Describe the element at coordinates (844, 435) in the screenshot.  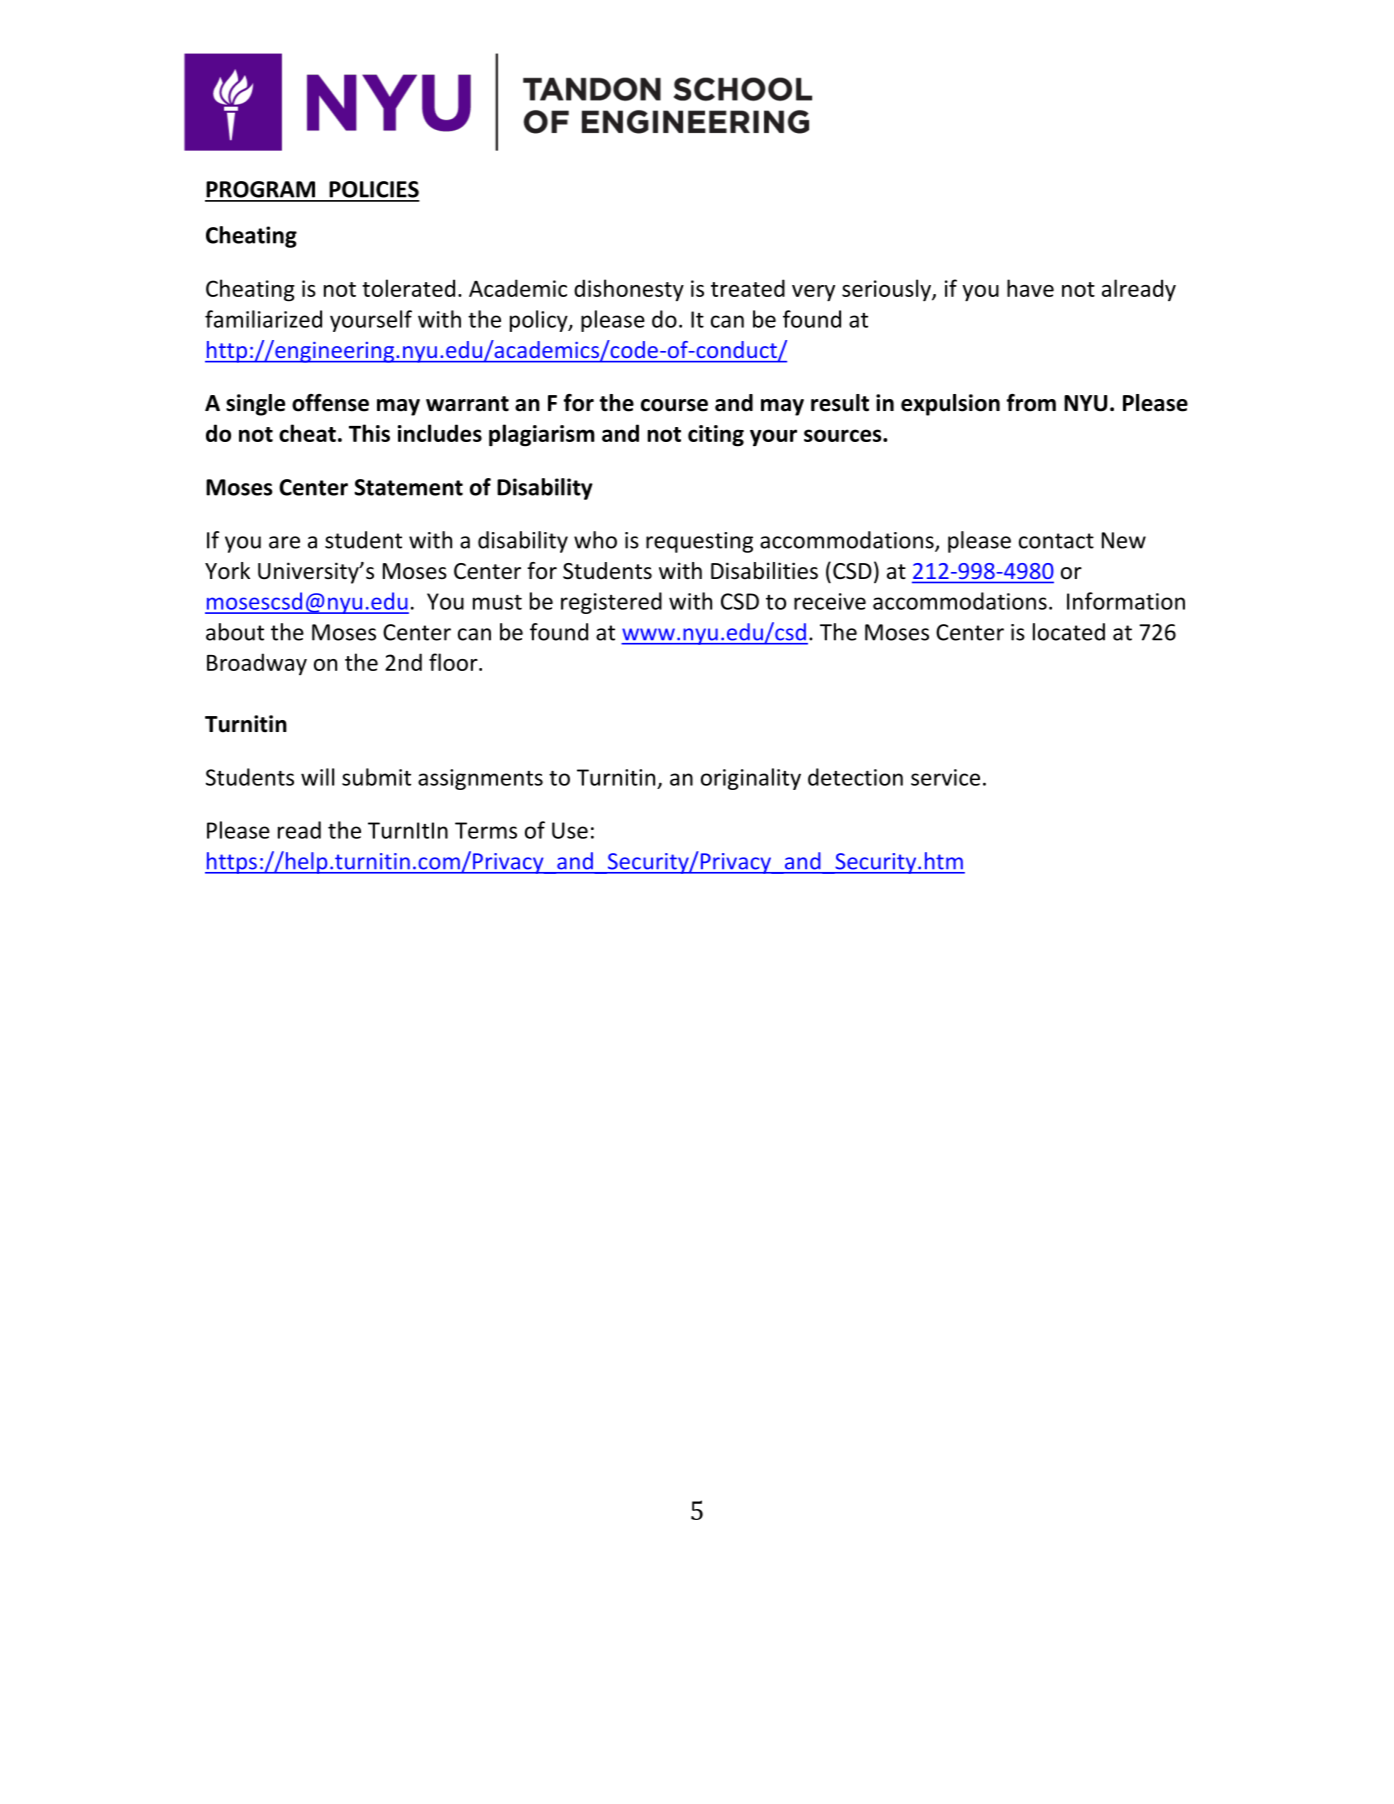
I see `sources` at that location.
